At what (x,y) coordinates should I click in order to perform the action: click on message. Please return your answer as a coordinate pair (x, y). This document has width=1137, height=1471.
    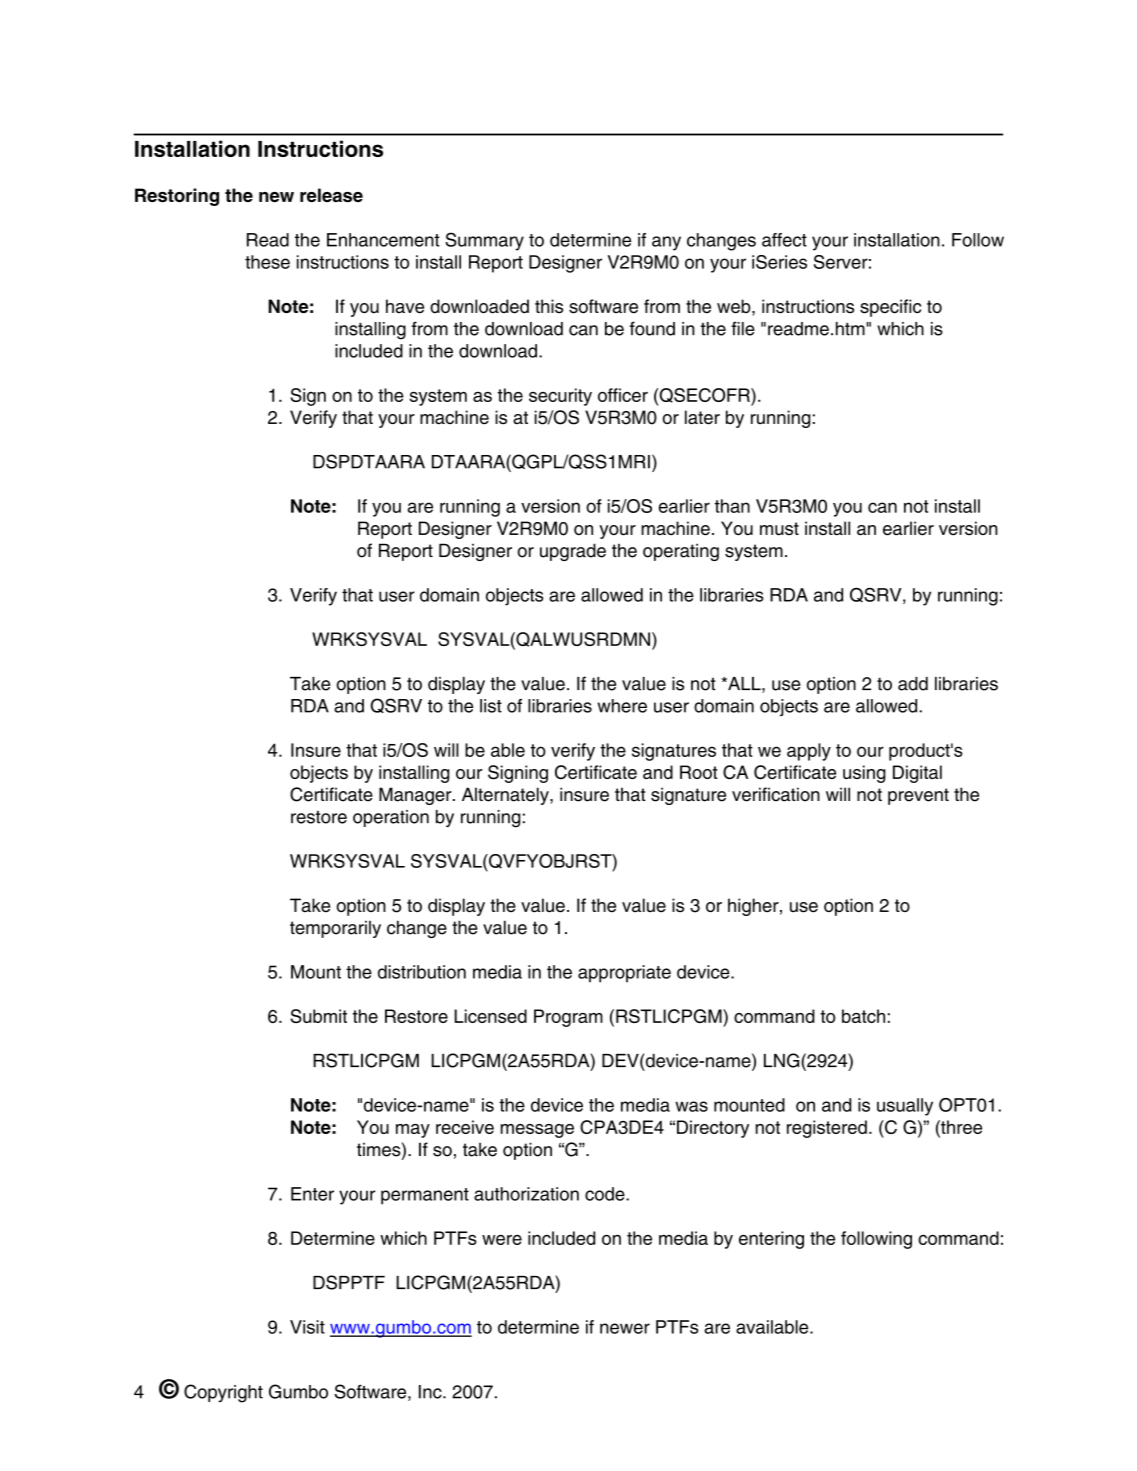
    Looking at the image, I should click on (537, 1131).
